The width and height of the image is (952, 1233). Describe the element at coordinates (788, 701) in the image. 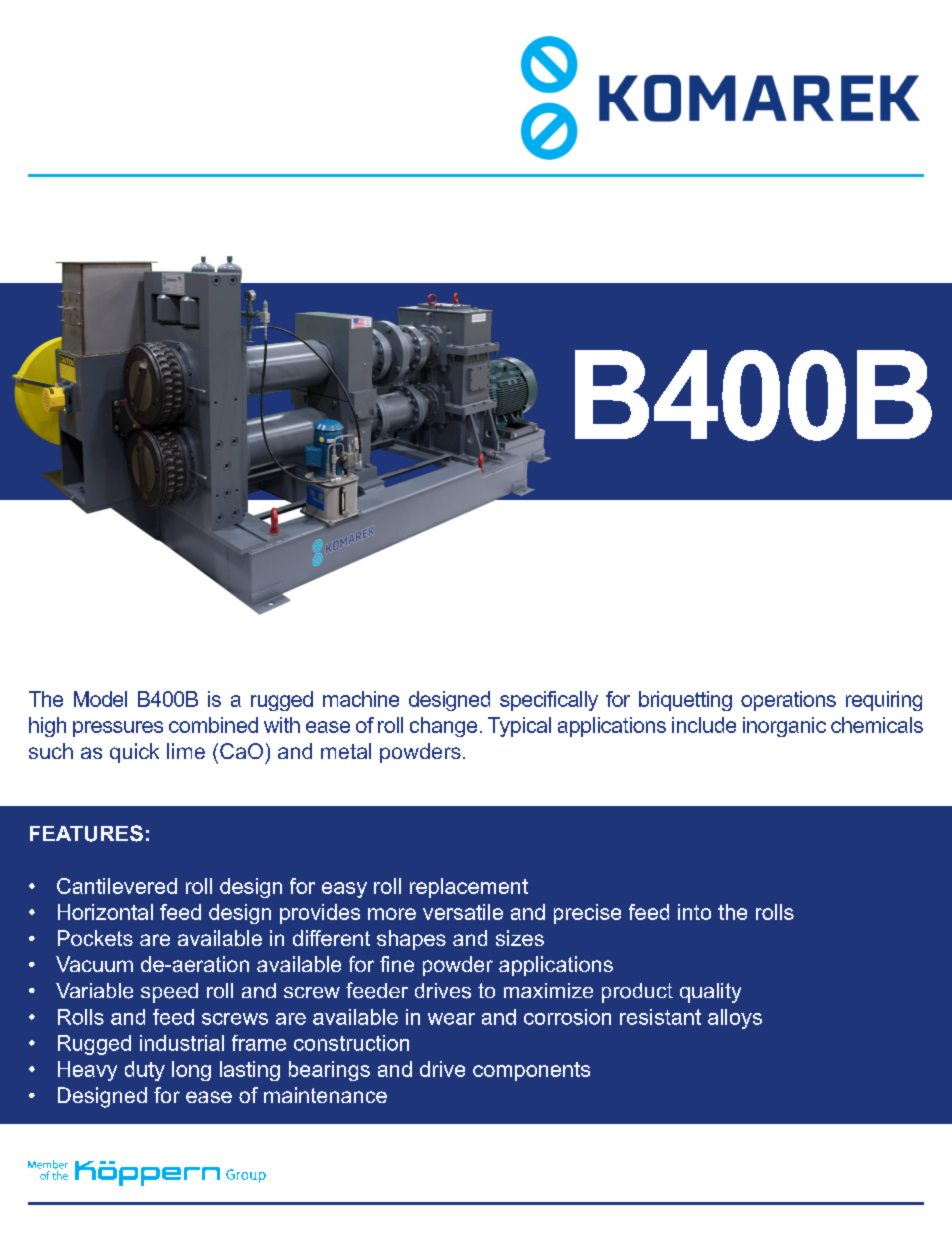

I see `operations` at that location.
